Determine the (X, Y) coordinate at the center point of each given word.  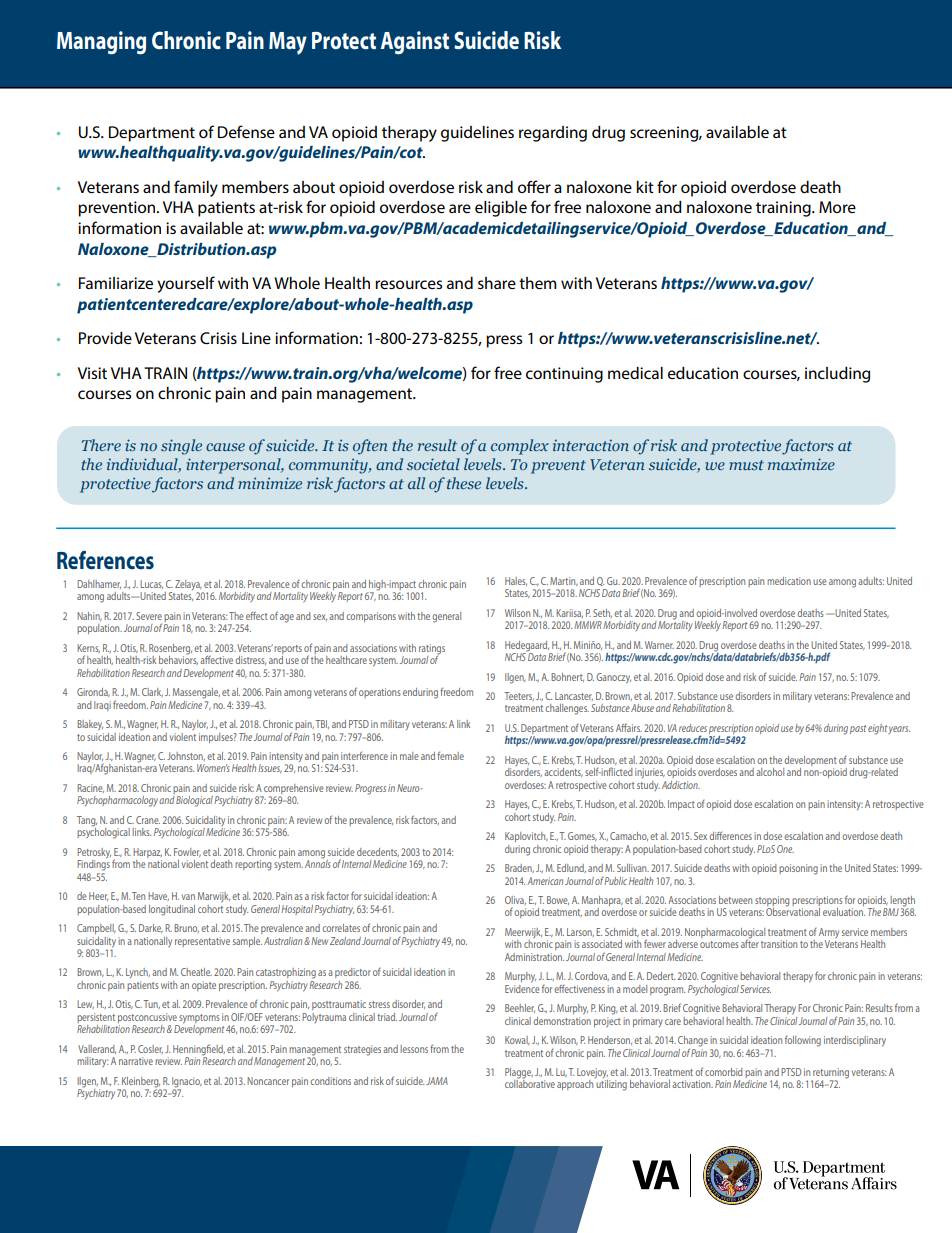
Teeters (519, 696)
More (837, 207)
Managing (101, 43)
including (837, 375)
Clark (152, 692)
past (858, 729)
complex (520, 447)
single (181, 447)
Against (415, 43)
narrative (136, 1061)
